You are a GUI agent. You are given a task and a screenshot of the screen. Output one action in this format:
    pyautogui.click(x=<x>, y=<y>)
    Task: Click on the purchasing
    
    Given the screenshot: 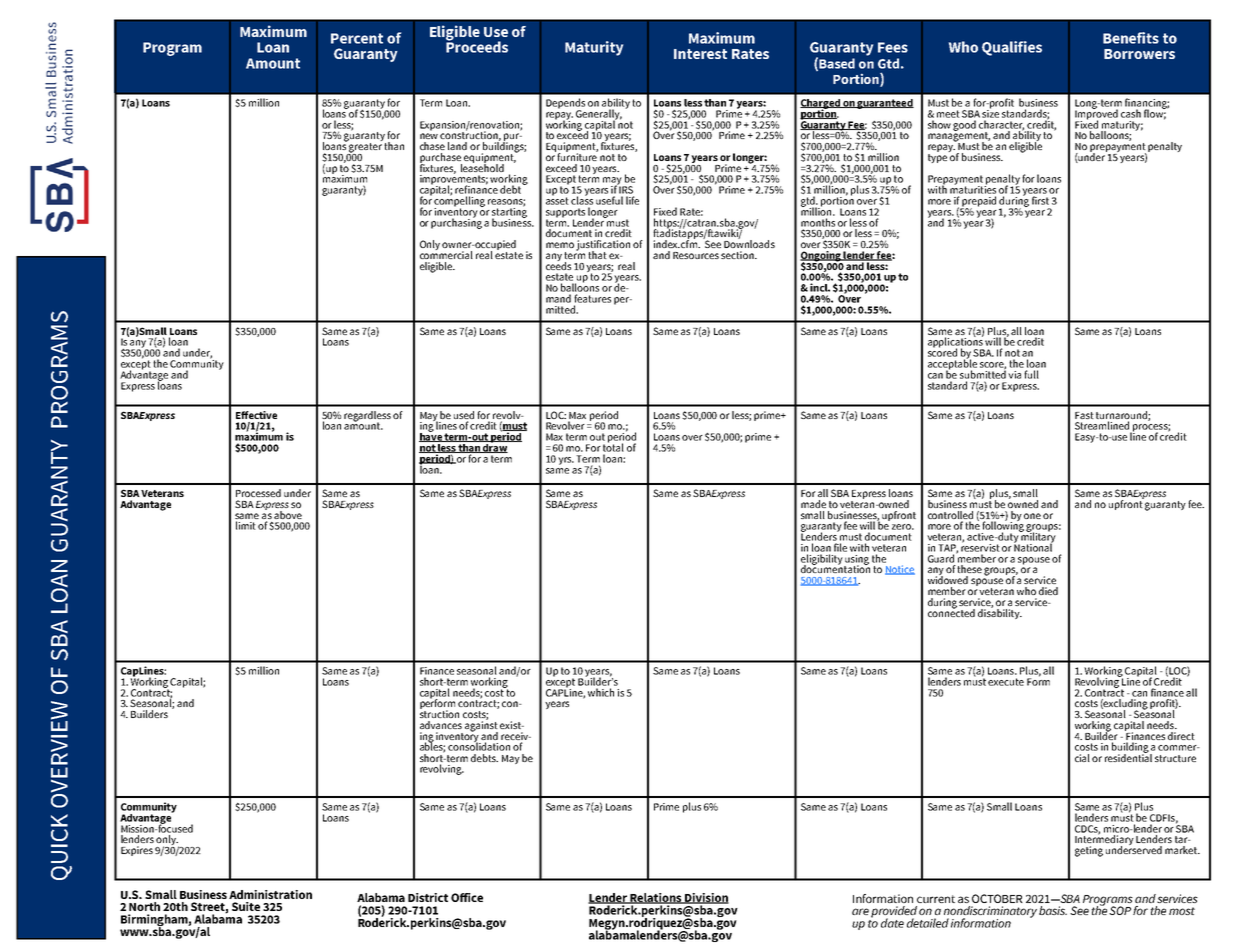 What is the action you would take?
    pyautogui.click(x=456, y=222)
